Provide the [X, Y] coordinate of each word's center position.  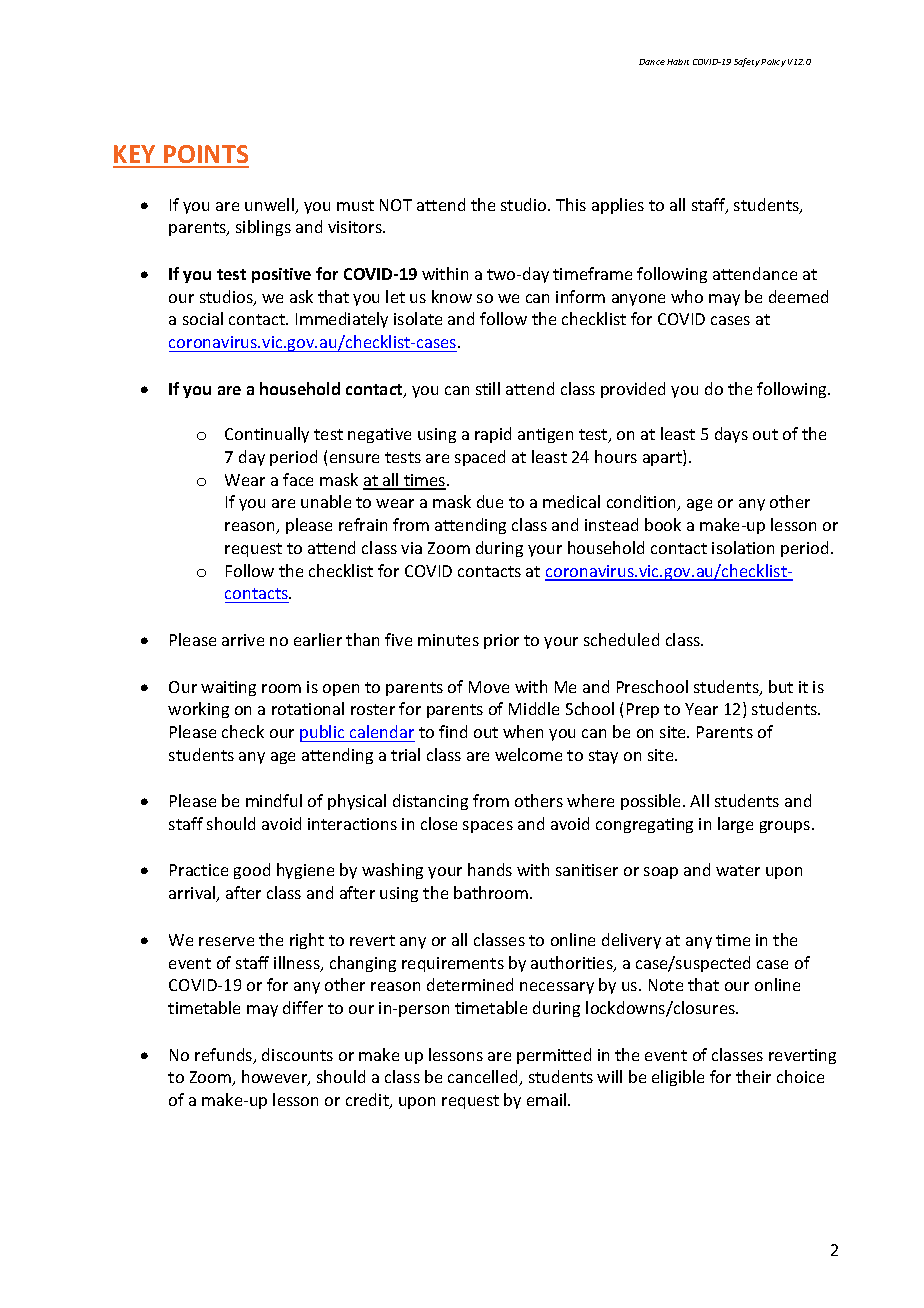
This [571, 204]
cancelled [484, 1078]
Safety [747, 62]
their [753, 1076]
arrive [243, 640]
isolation [743, 547]
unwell [270, 206]
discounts [297, 1054]
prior [501, 641]
